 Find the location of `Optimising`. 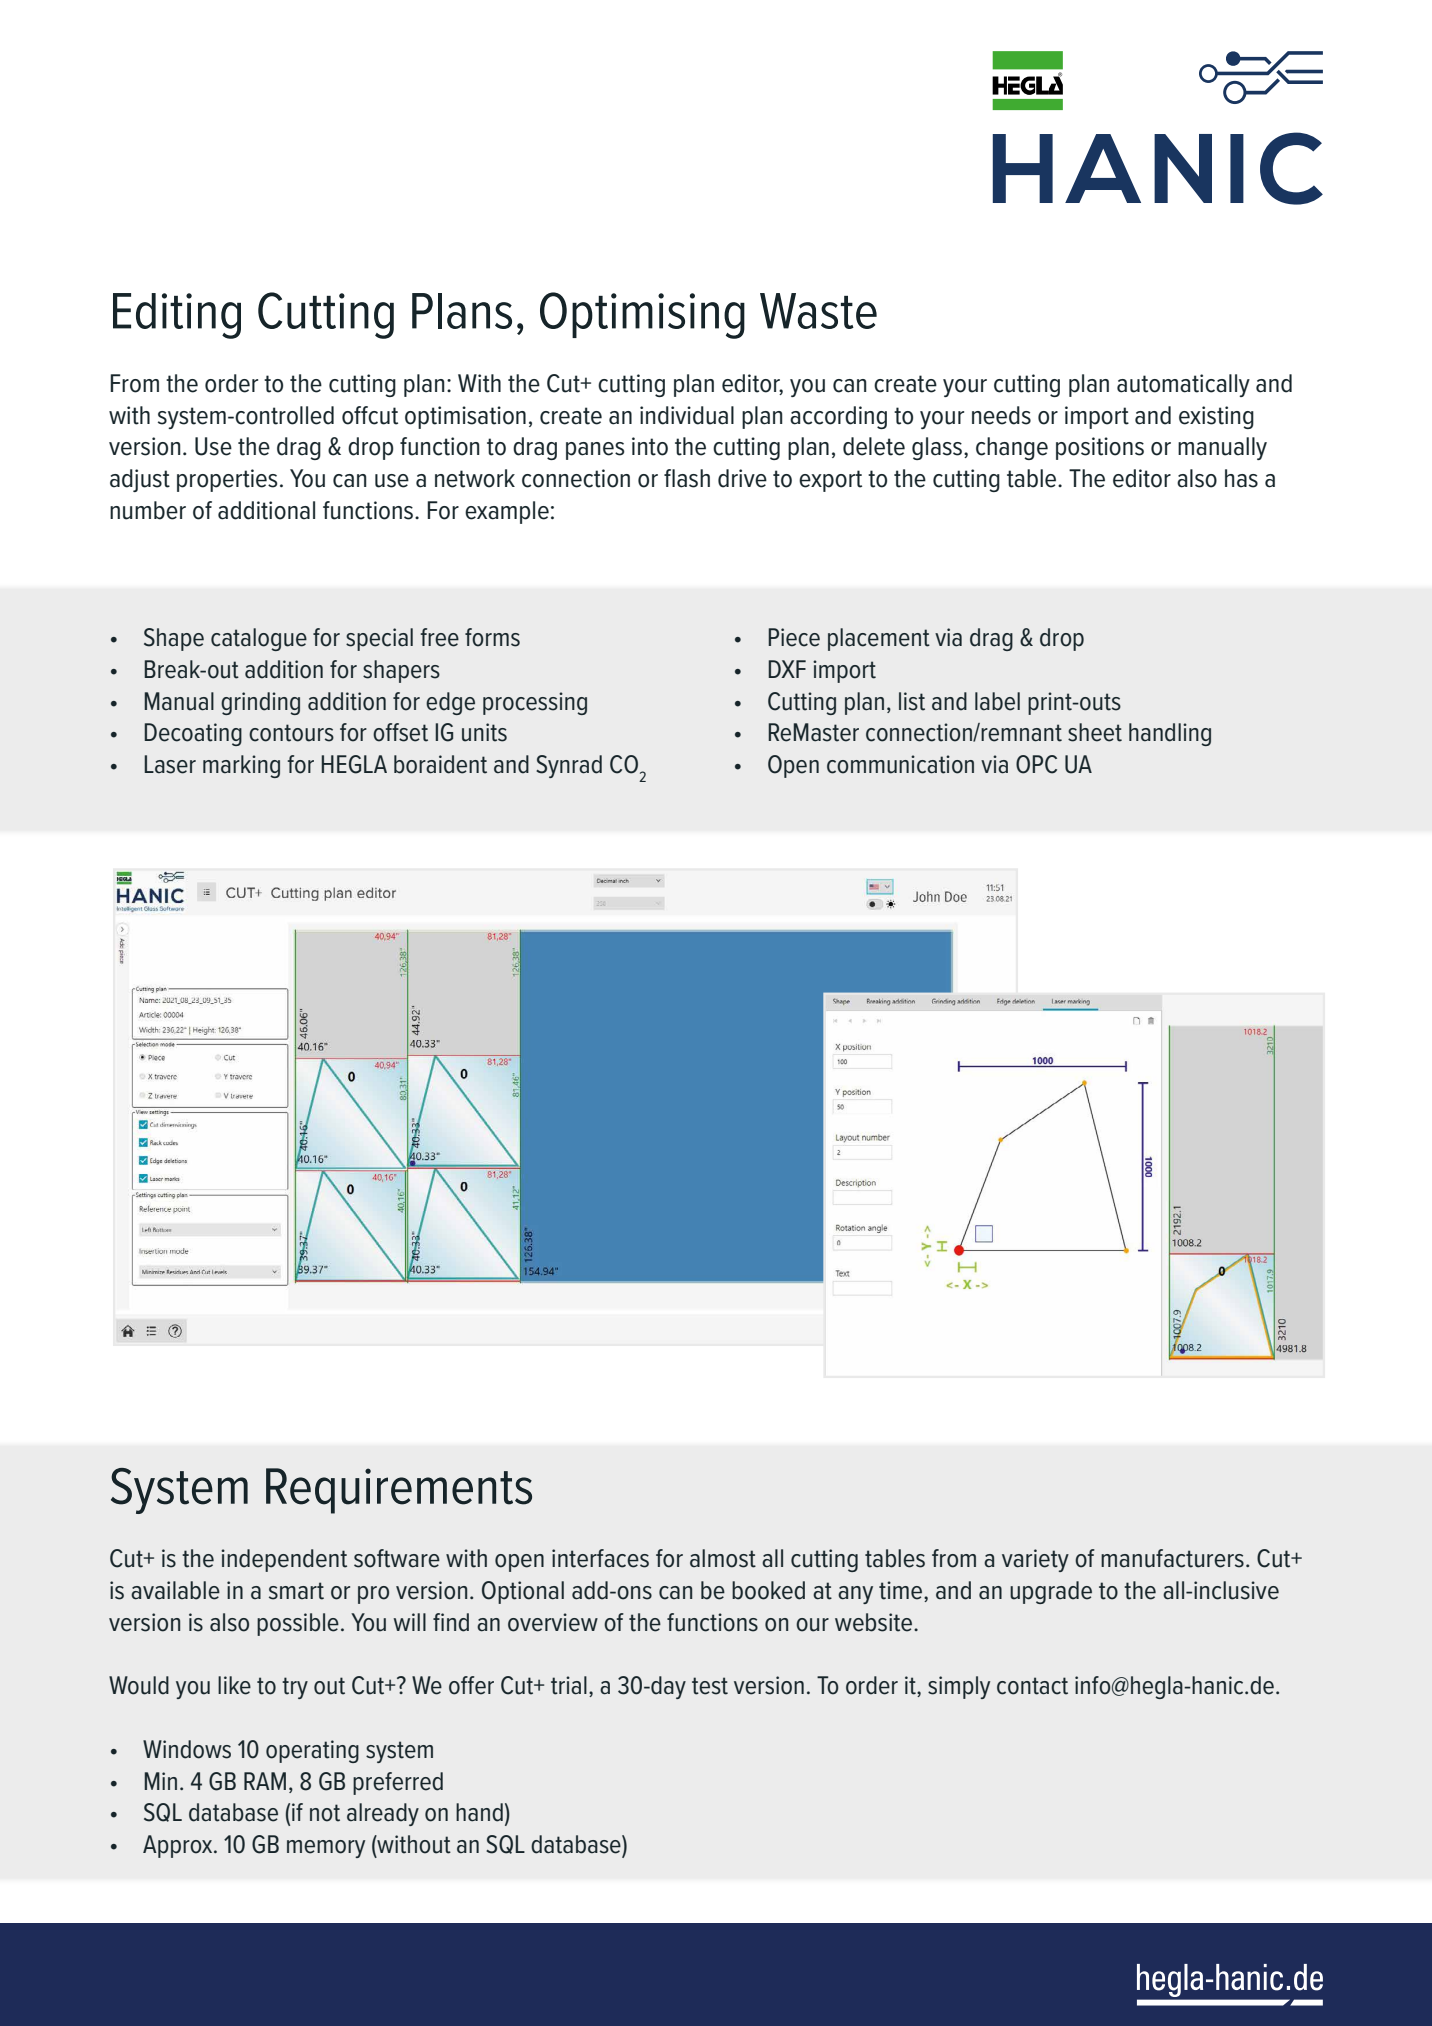

Optimising is located at coordinates (642, 315).
